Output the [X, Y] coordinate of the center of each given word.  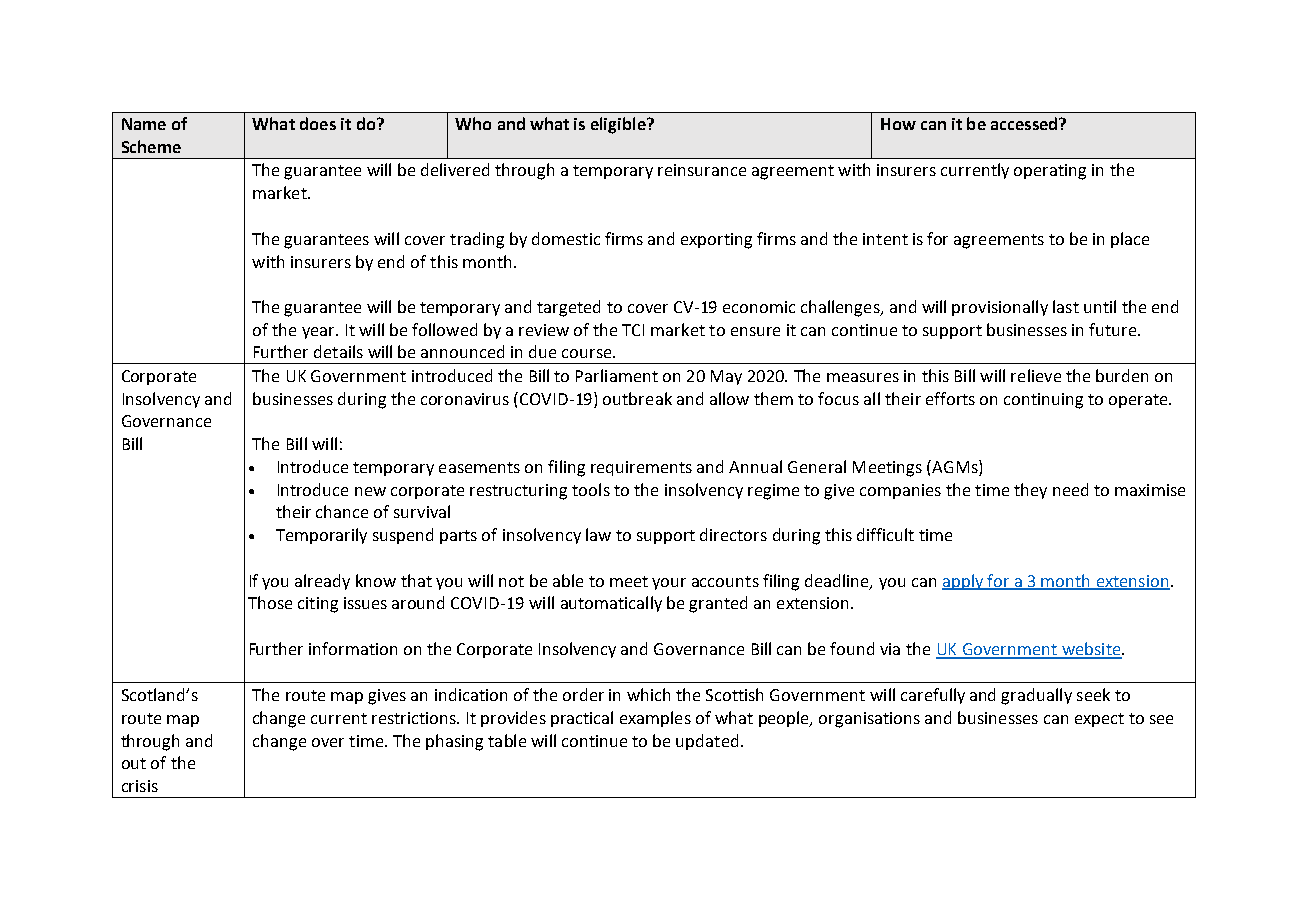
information [353, 648]
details [338, 351]
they [1030, 491]
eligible [619, 125]
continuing [1043, 401]
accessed [1025, 123]
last [1066, 306]
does [318, 123]
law [598, 534]
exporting [716, 241]
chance [342, 511]
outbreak [637, 398]
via [890, 649]
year [319, 333]
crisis [140, 786]
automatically [611, 604]
